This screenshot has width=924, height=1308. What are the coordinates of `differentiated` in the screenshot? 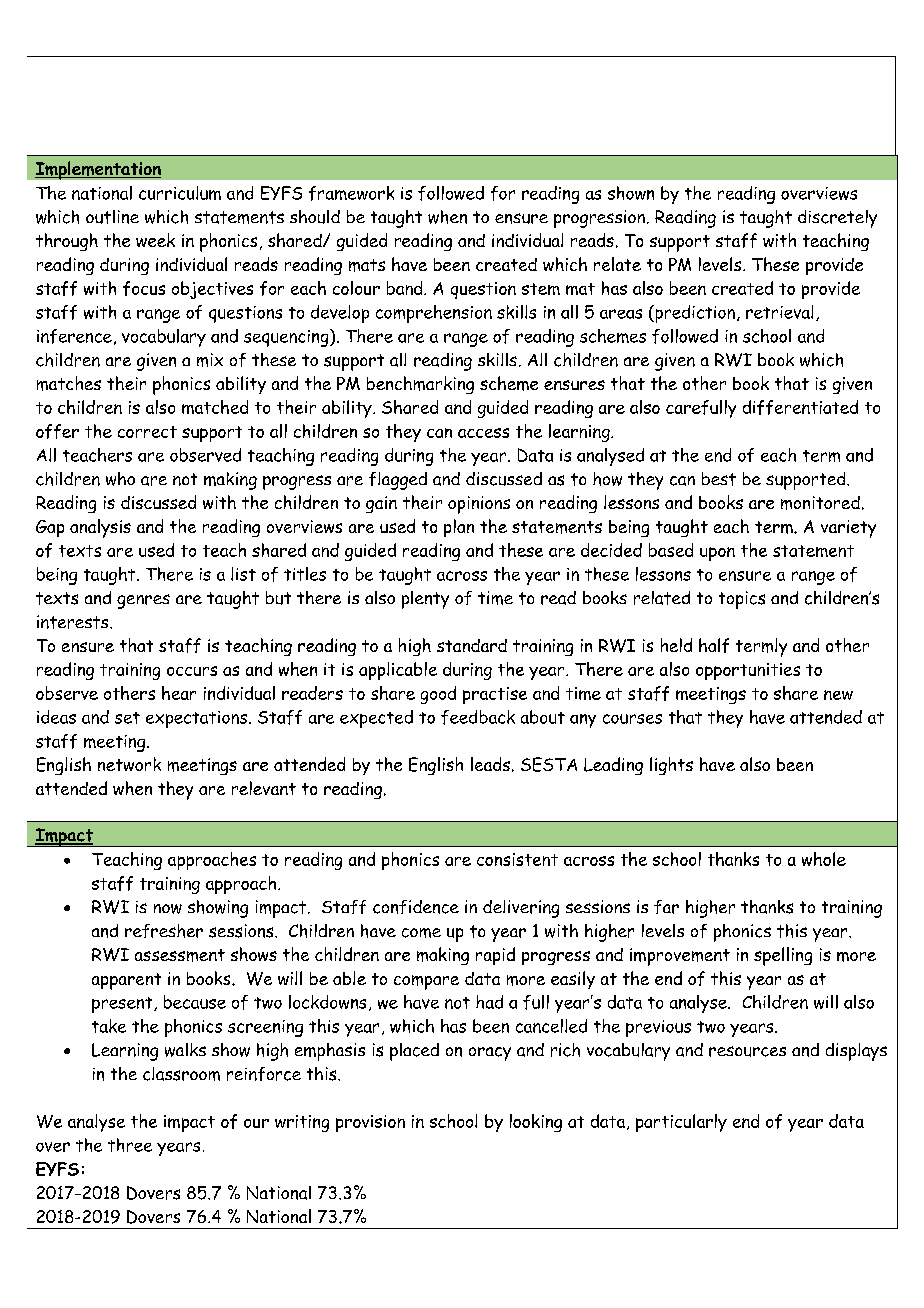 It's located at (800, 407).
